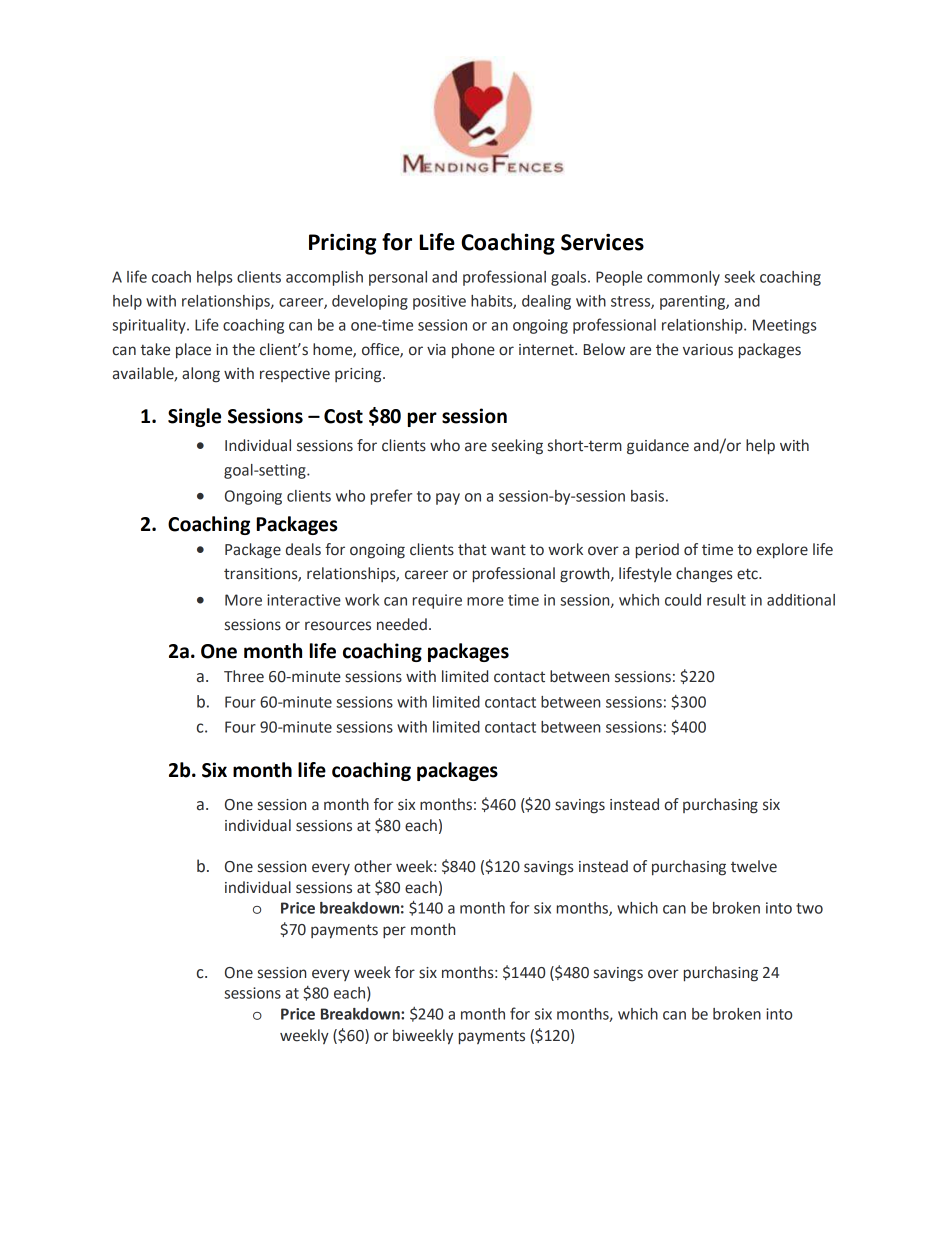 This document has height=1233, width=952. What do you see at coordinates (748, 574) in the document?
I see `etc` at bounding box center [748, 574].
